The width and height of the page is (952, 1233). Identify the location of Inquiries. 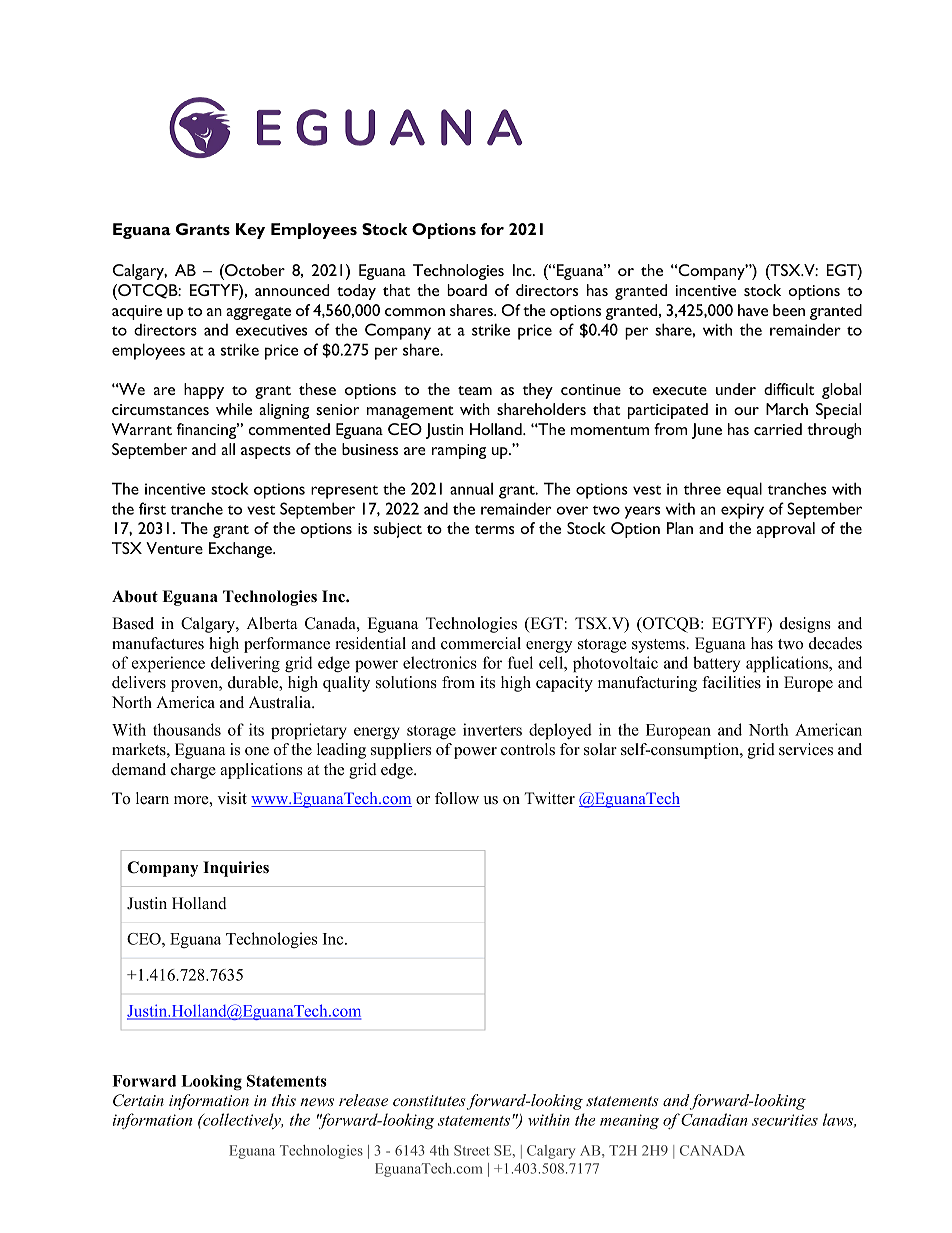
(236, 869).
